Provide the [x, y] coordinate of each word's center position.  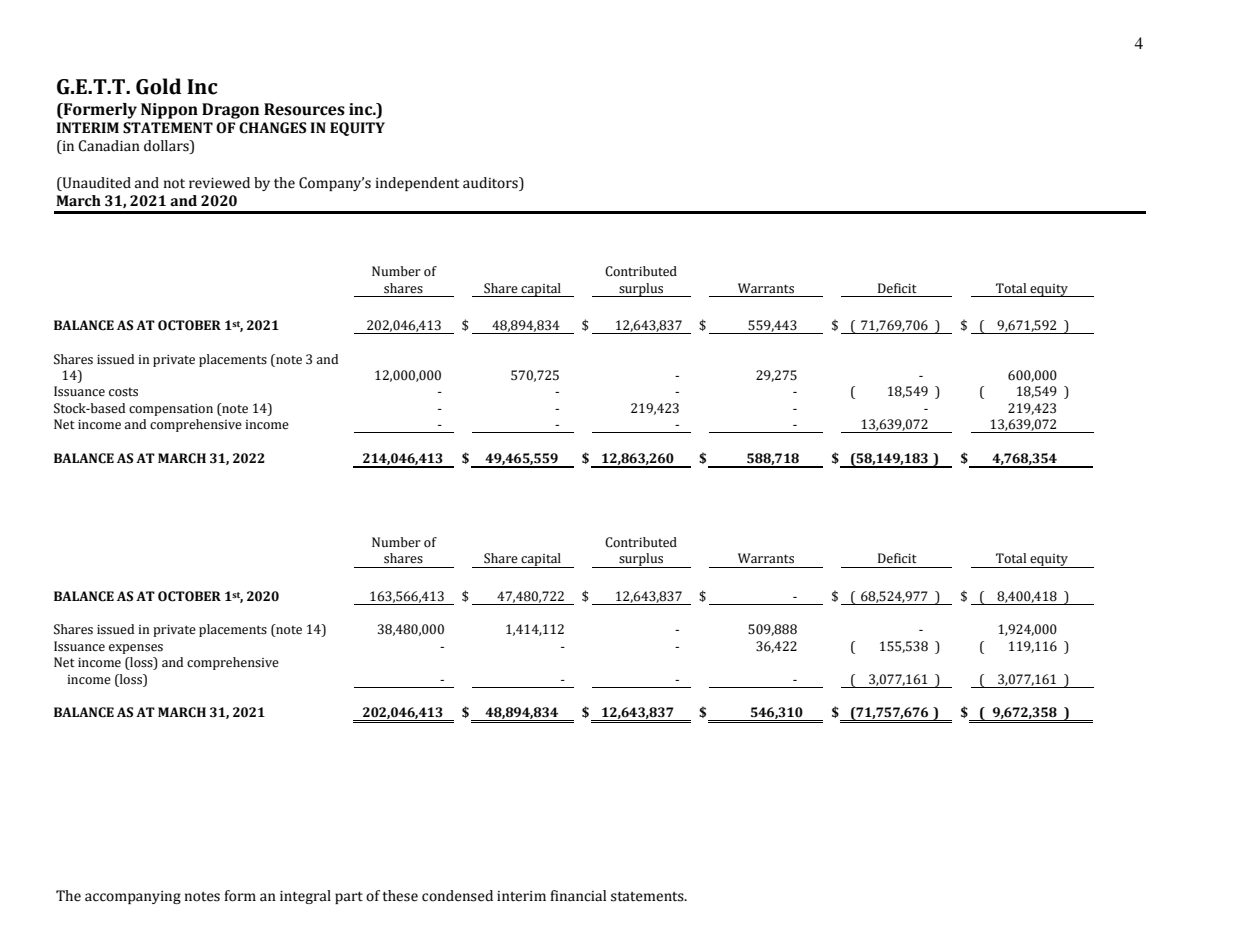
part [349, 898]
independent [417, 184]
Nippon [169, 111]
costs [123, 392]
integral [305, 897]
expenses [136, 649]
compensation [171, 410]
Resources [304, 109]
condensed [457, 896]
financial [578, 896]
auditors [491, 184]
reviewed [219, 183]
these [400, 896]
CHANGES [272, 128]
